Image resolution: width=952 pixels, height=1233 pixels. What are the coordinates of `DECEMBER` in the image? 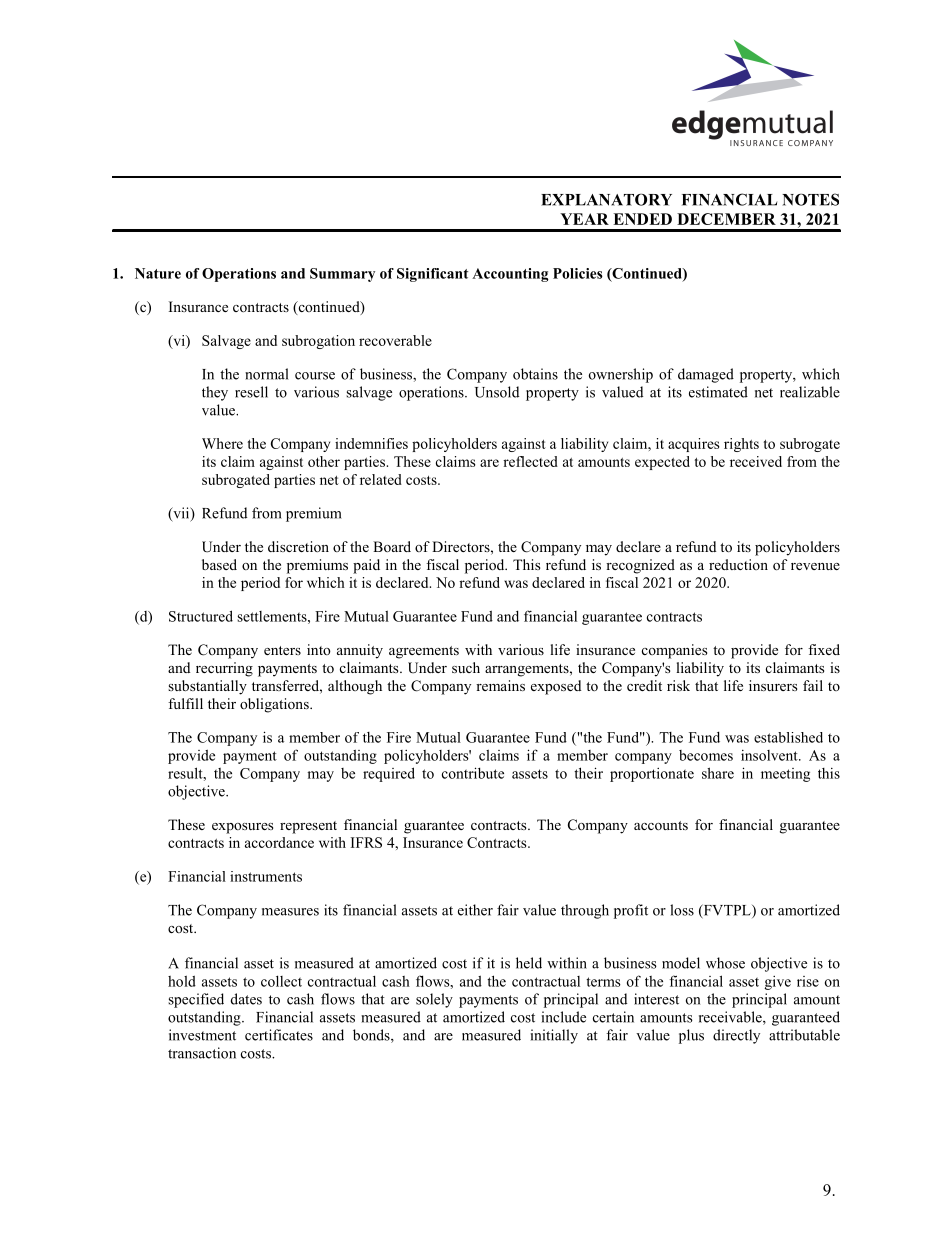 It's located at (726, 219).
